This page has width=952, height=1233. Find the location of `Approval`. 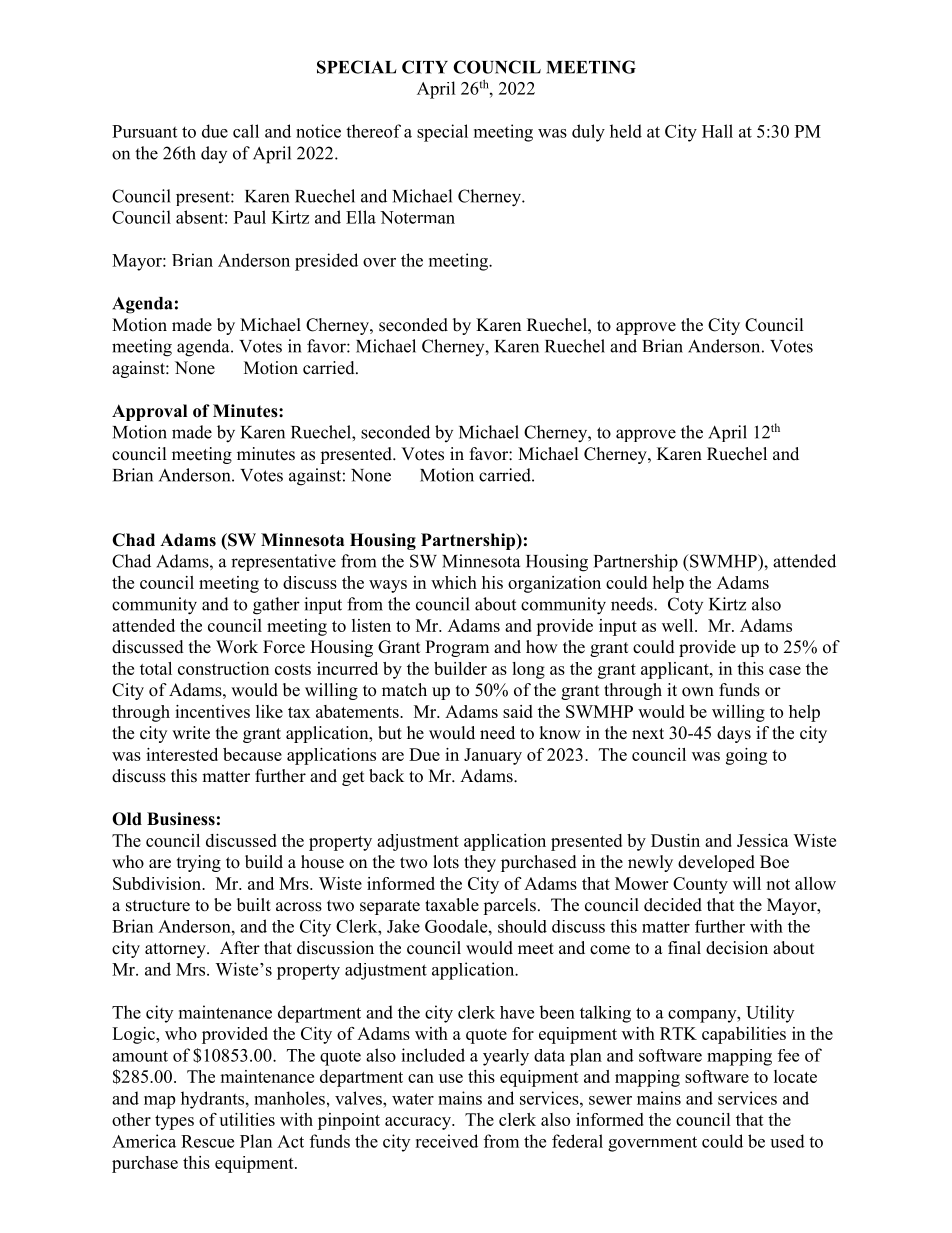

Approval is located at coordinates (149, 412).
